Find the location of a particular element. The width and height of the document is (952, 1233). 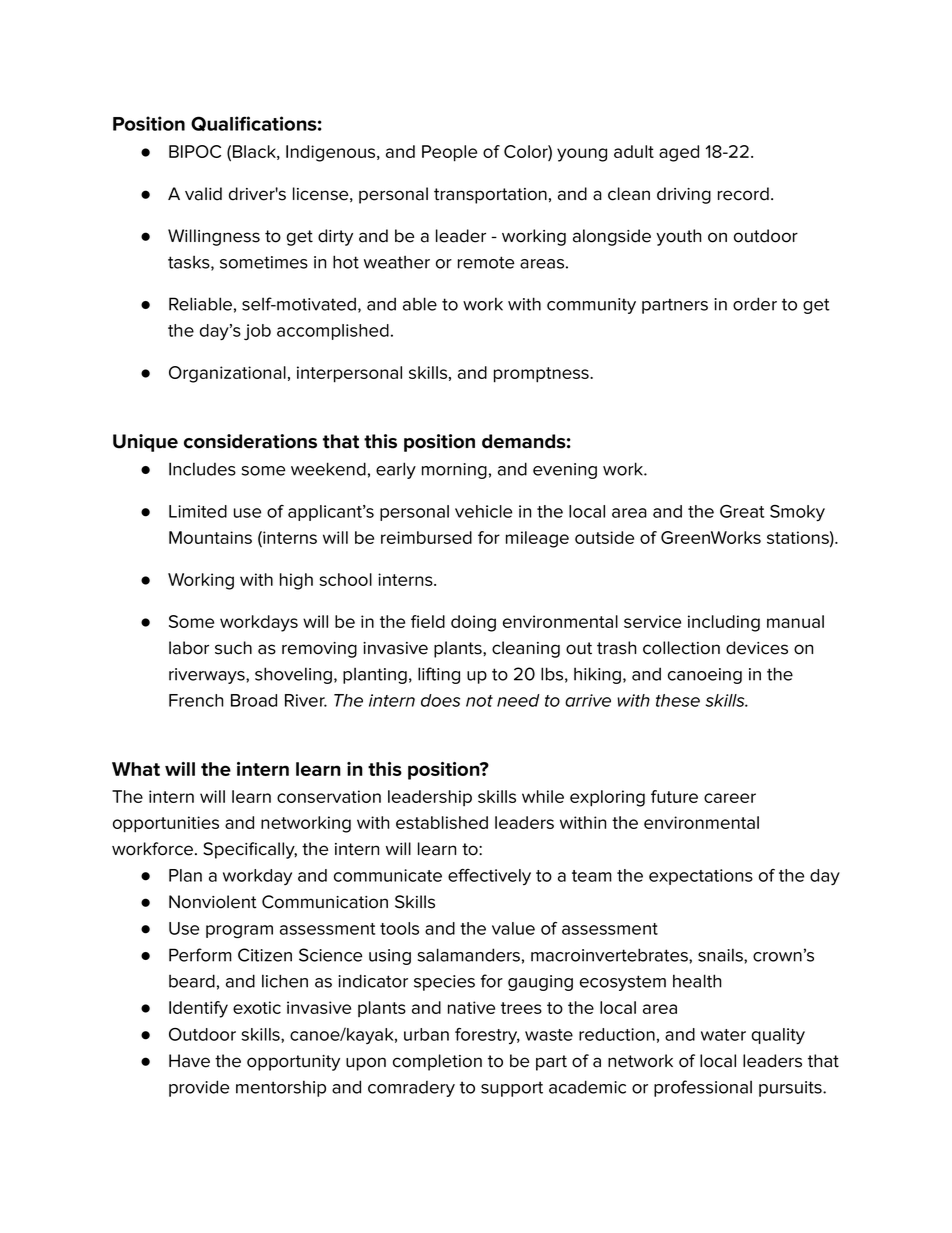

morning is located at coordinates (454, 471).
